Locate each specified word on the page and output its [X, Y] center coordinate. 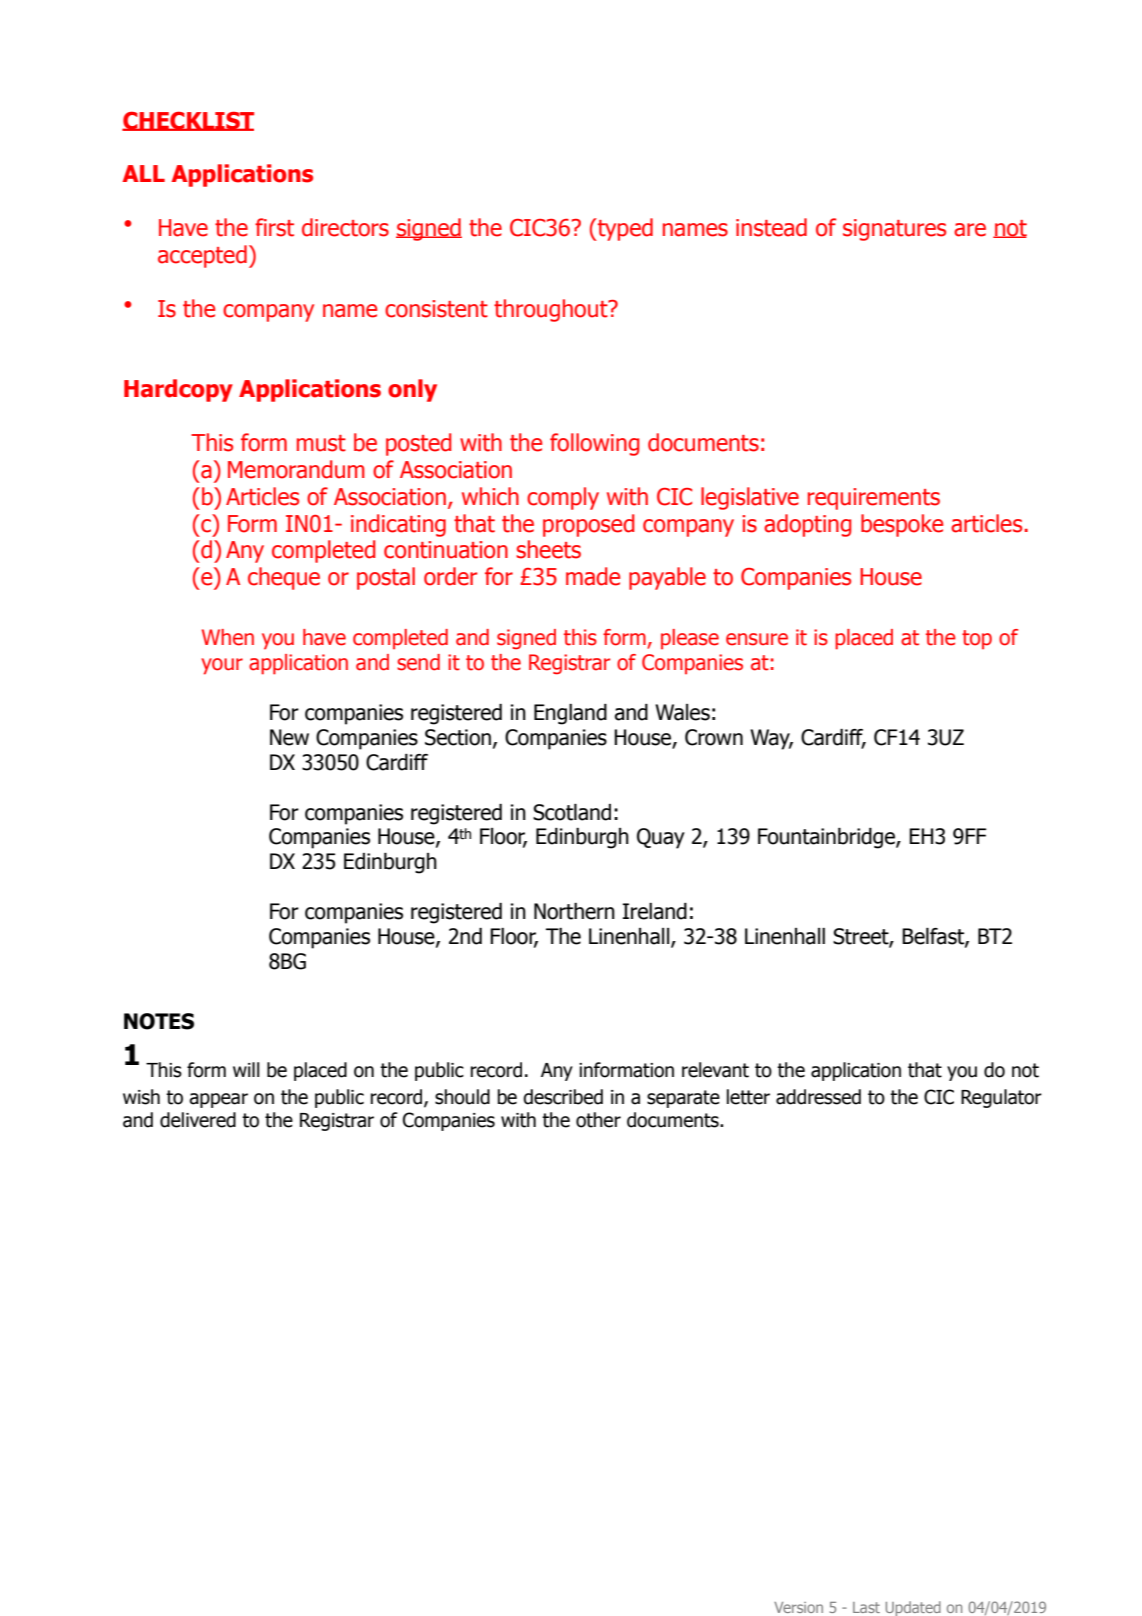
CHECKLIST [188, 121]
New [289, 737]
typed [624, 229]
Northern [574, 911]
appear [218, 1100]
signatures [894, 230]
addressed [818, 1097]
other [598, 1120]
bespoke [902, 525]
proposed [589, 525]
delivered [198, 1120]
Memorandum [296, 469]
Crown [714, 737]
